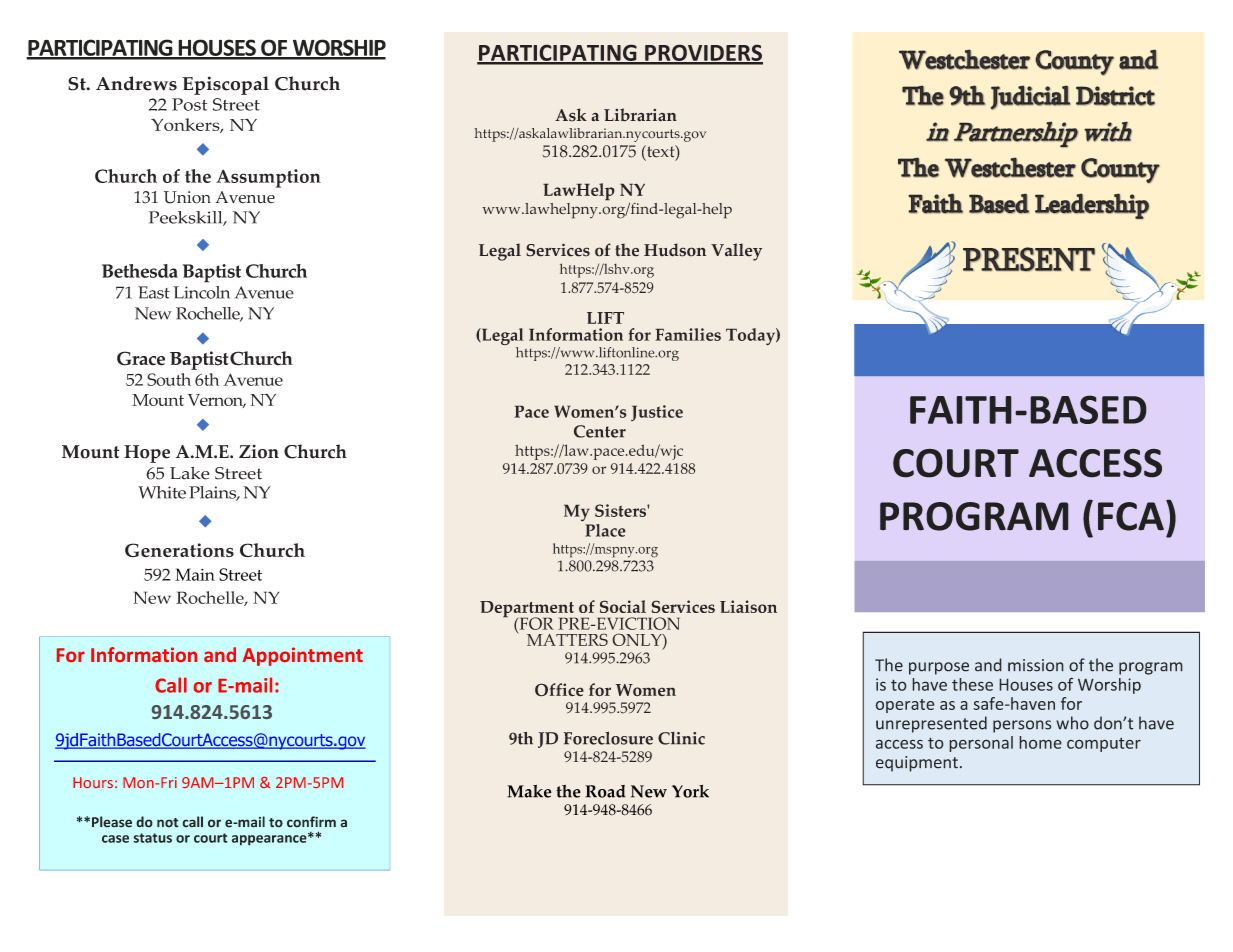 The height and width of the image is (952, 1233). Describe the element at coordinates (189, 104) in the image. I see `Post` at that location.
